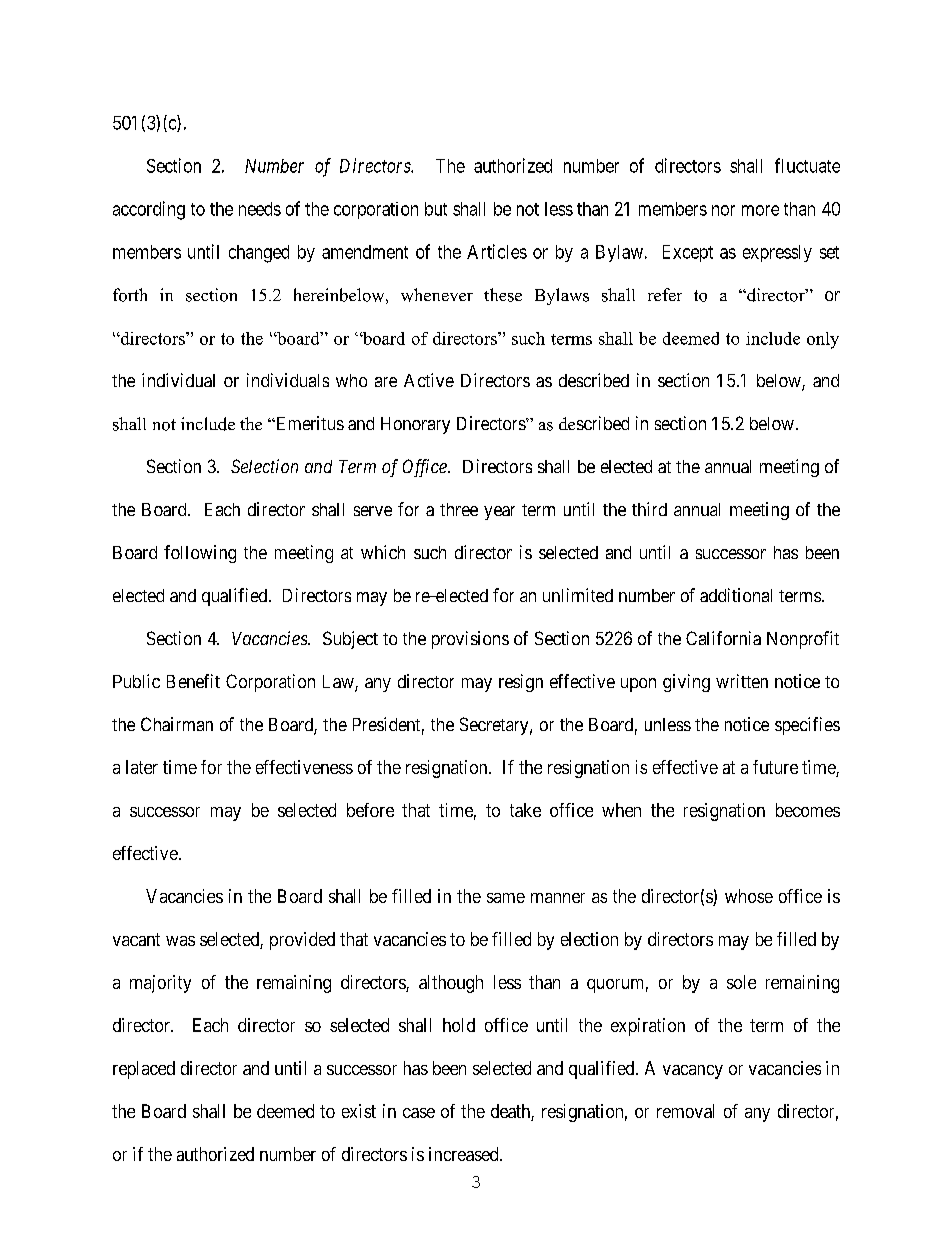  I want to click on forth, so click(130, 295).
